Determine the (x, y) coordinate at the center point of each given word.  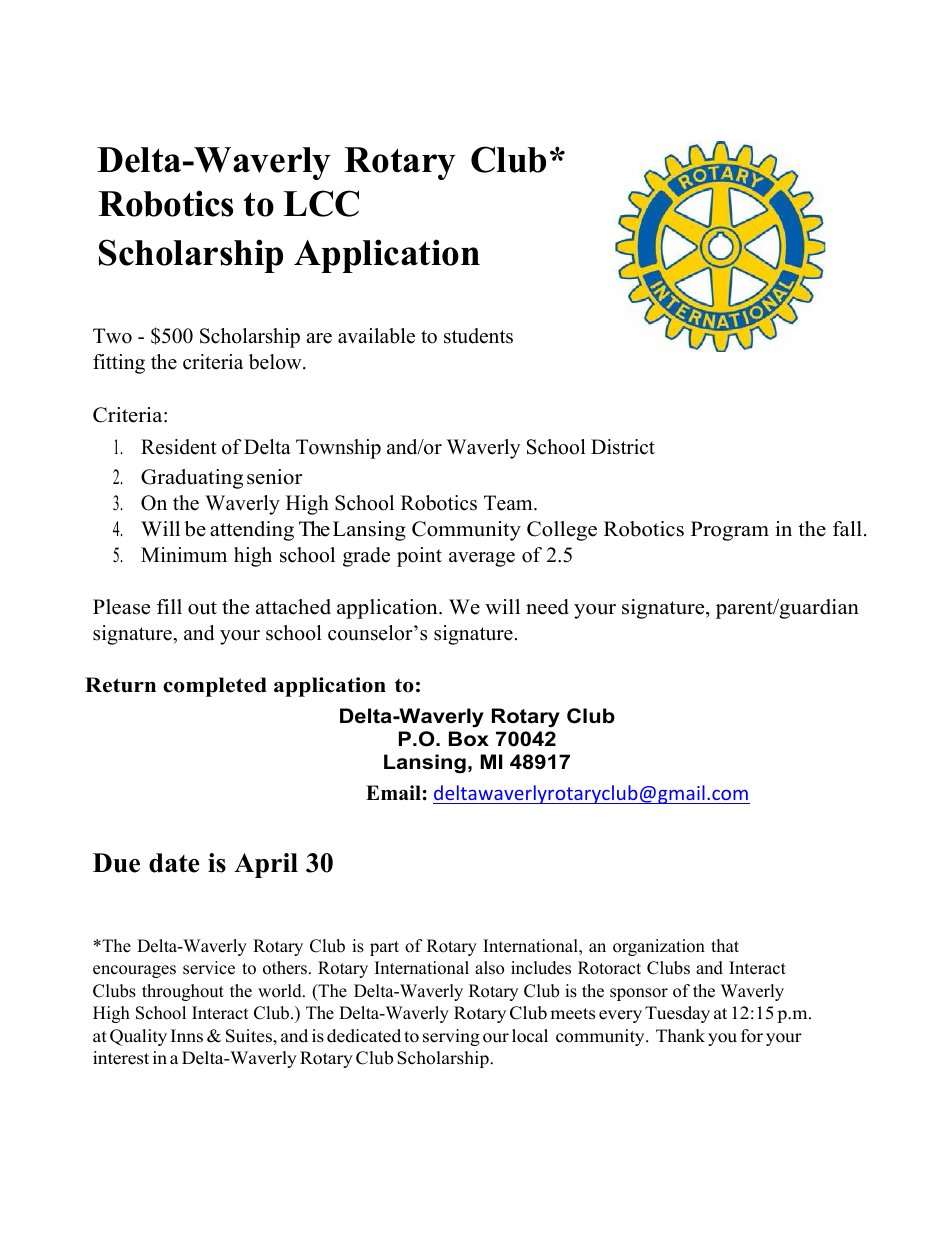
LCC (321, 203)
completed (215, 687)
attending (252, 531)
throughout (183, 992)
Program (730, 531)
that (725, 945)
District (623, 447)
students (478, 336)
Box (469, 739)
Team (509, 503)
